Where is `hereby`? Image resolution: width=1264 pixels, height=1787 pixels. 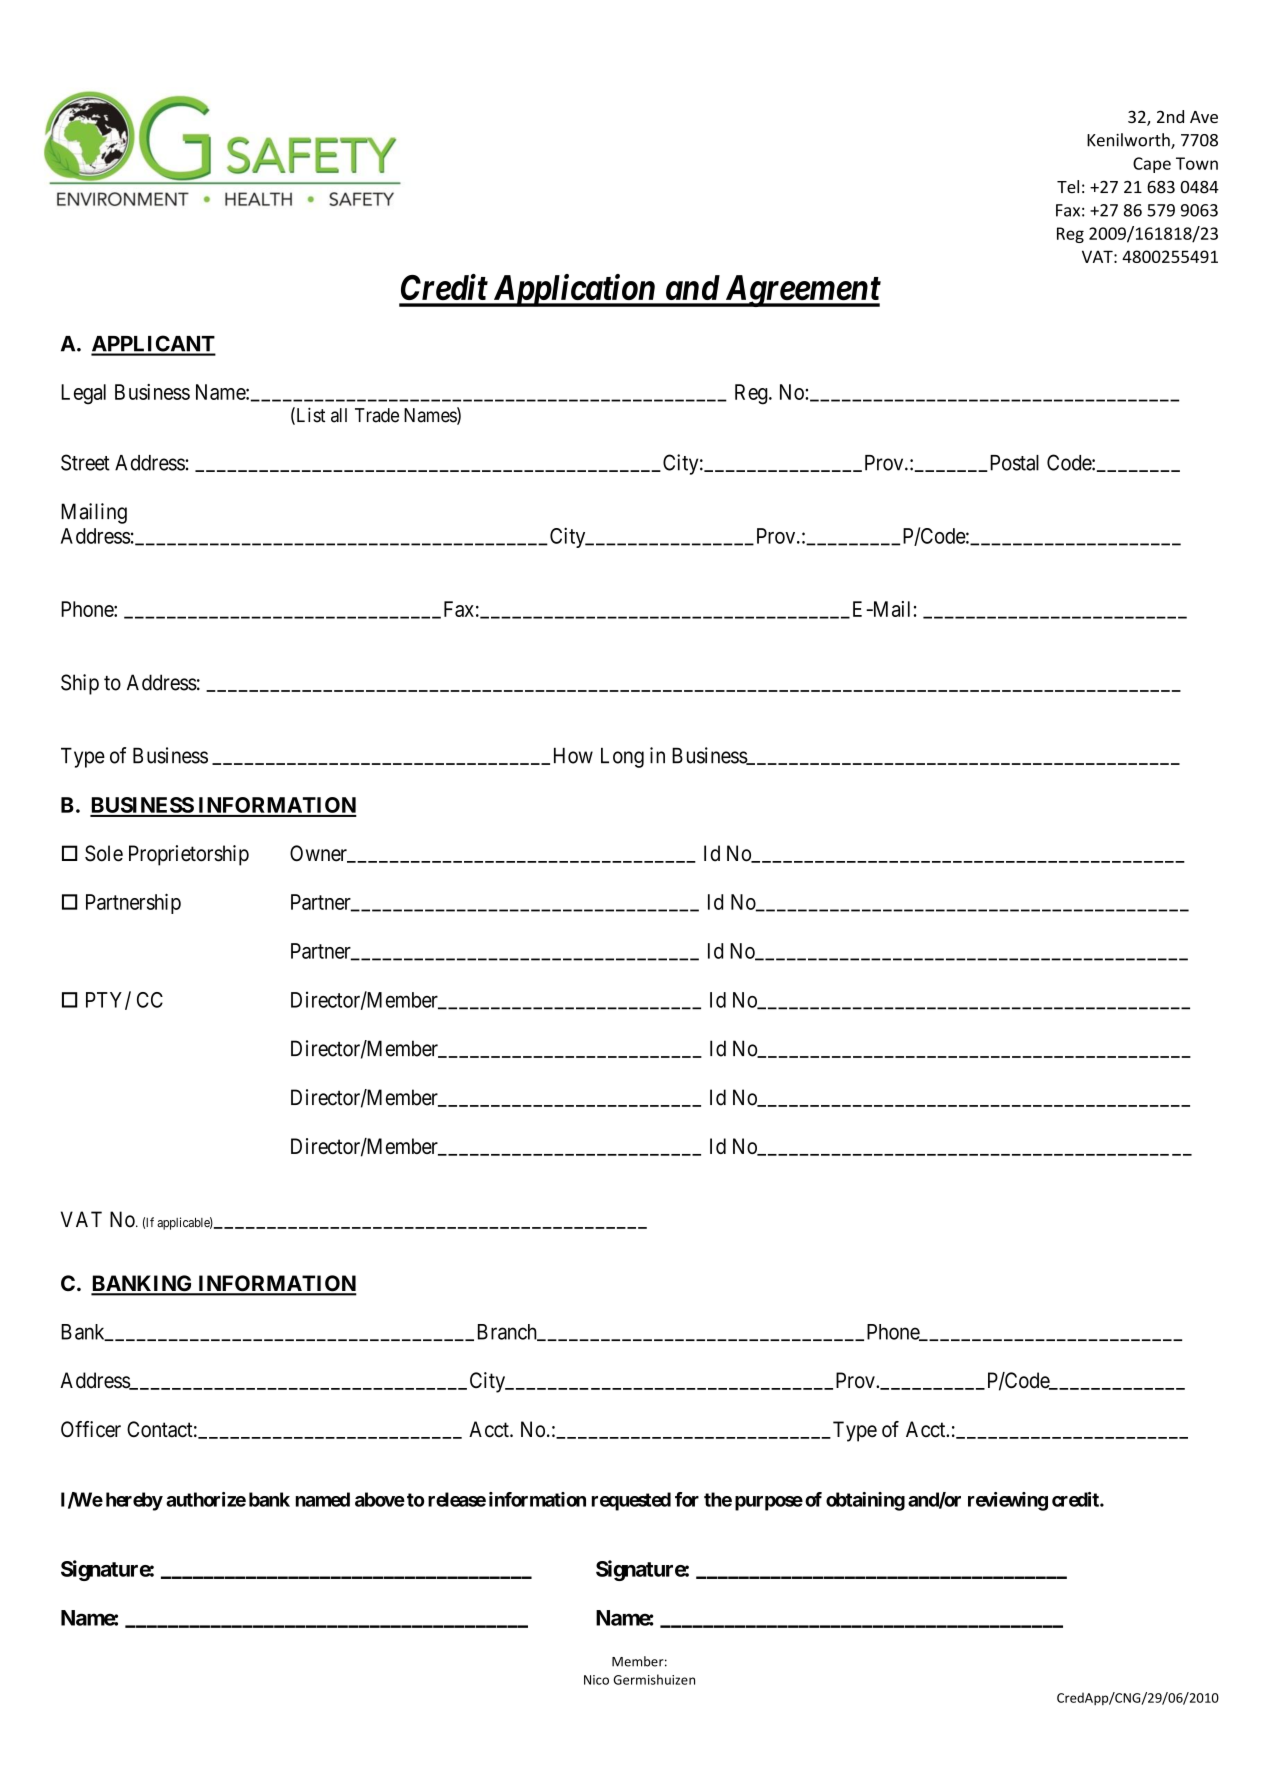
hereby is located at coordinates (134, 1501).
